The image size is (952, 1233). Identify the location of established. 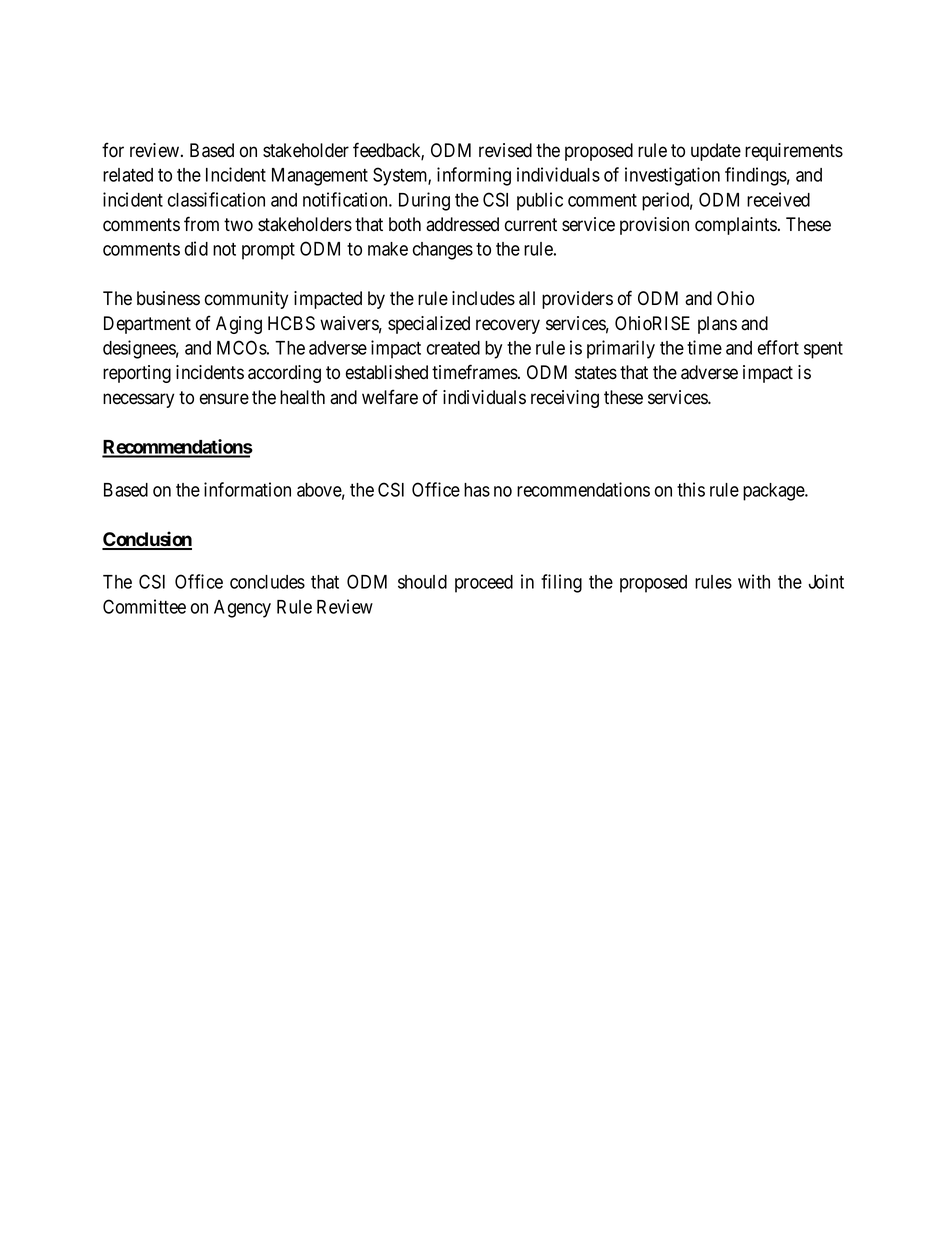
(387, 372).
